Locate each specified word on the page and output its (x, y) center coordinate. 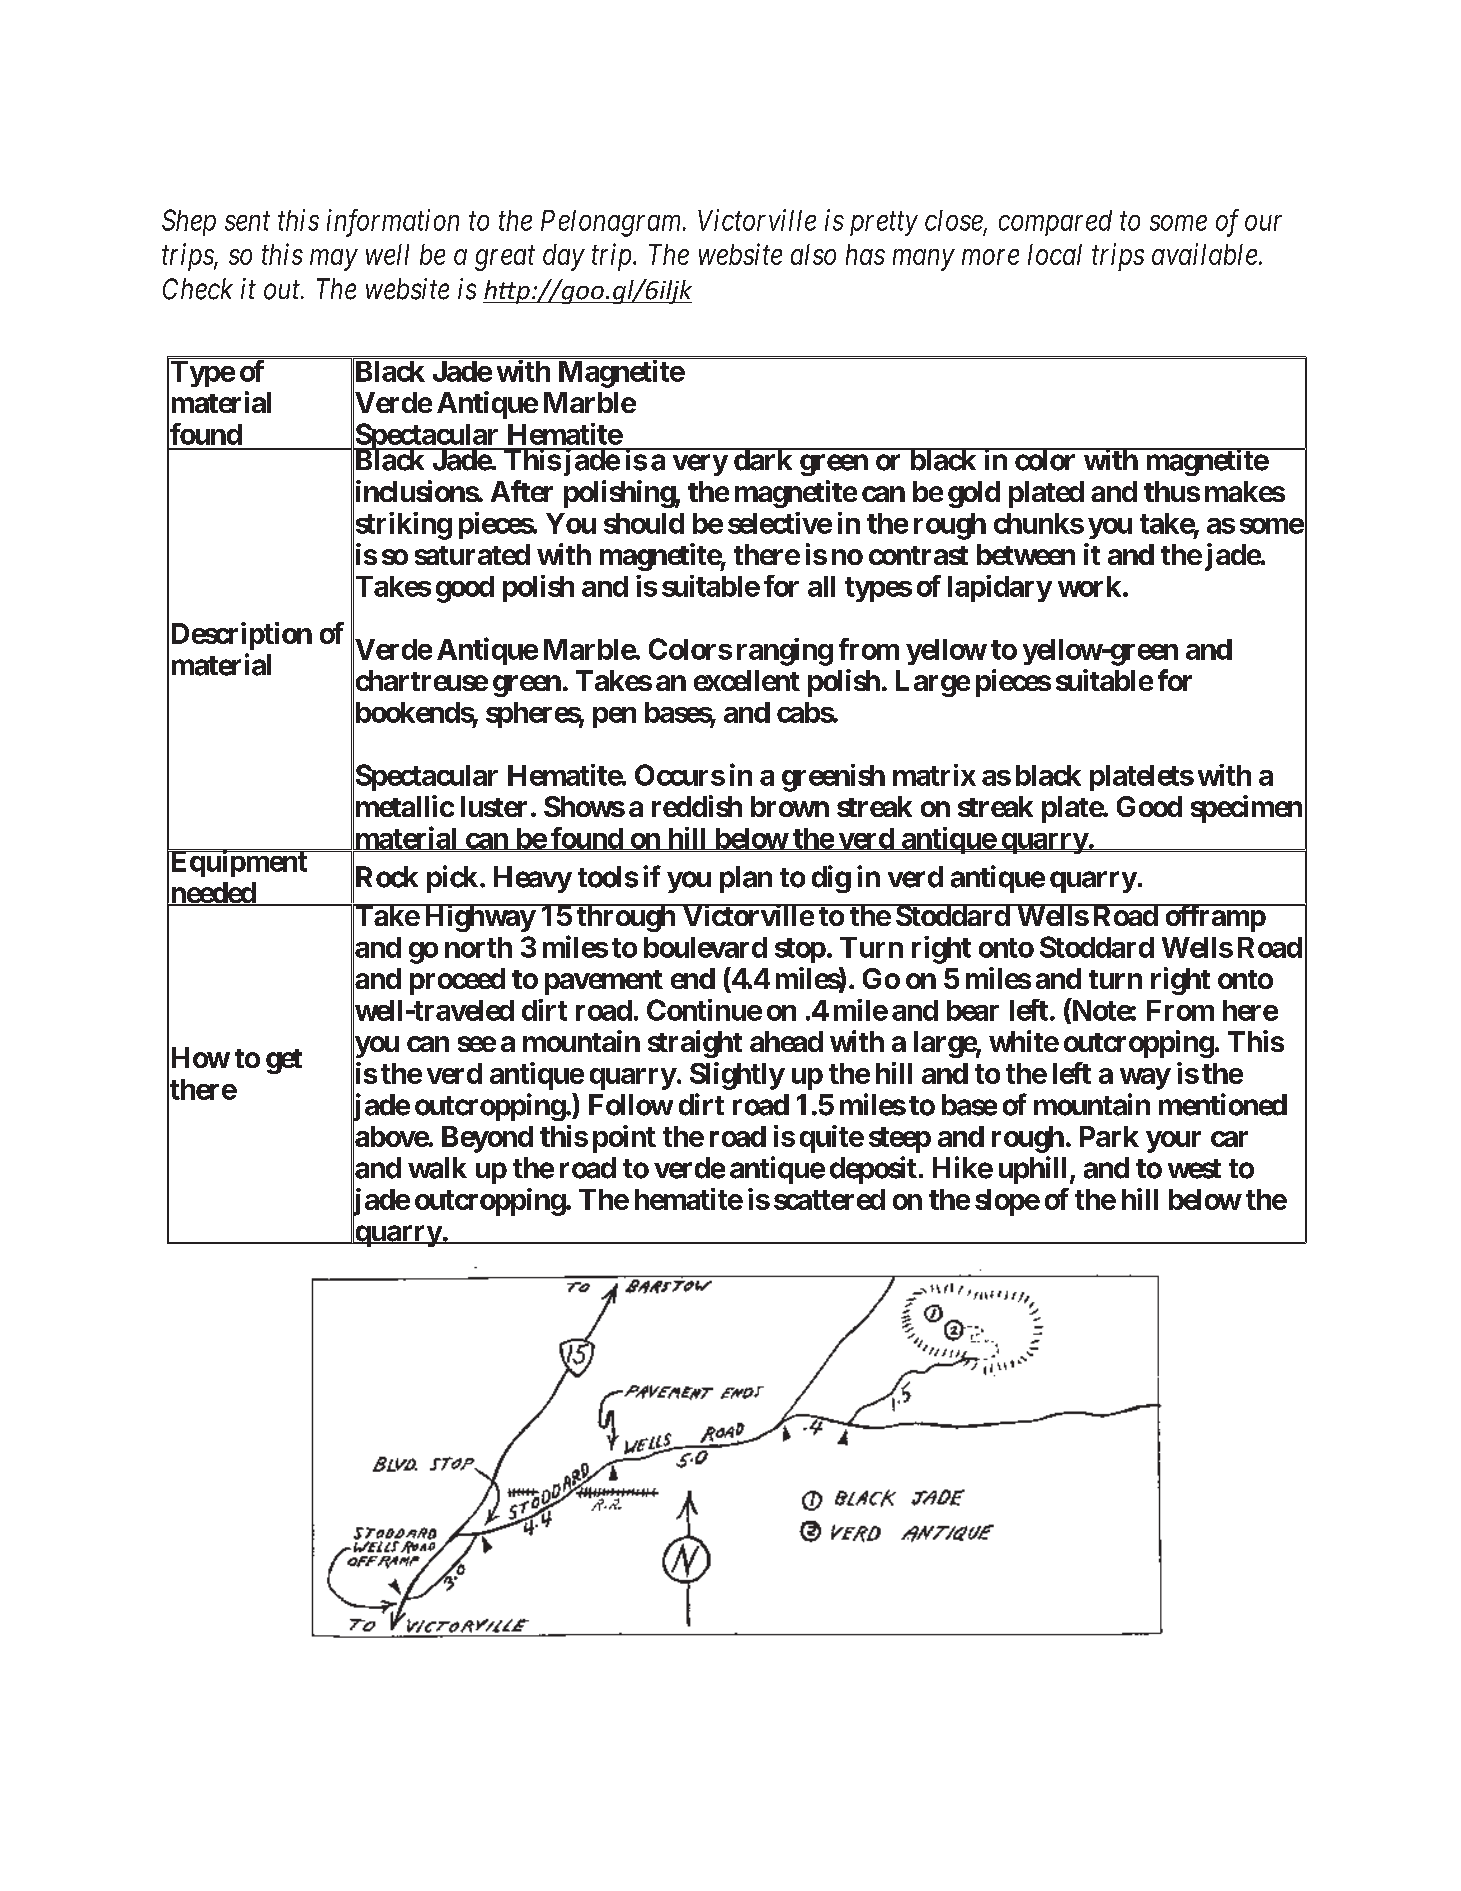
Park (1109, 1136)
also (813, 254)
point (624, 1139)
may (333, 260)
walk (437, 1168)
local (1055, 254)
